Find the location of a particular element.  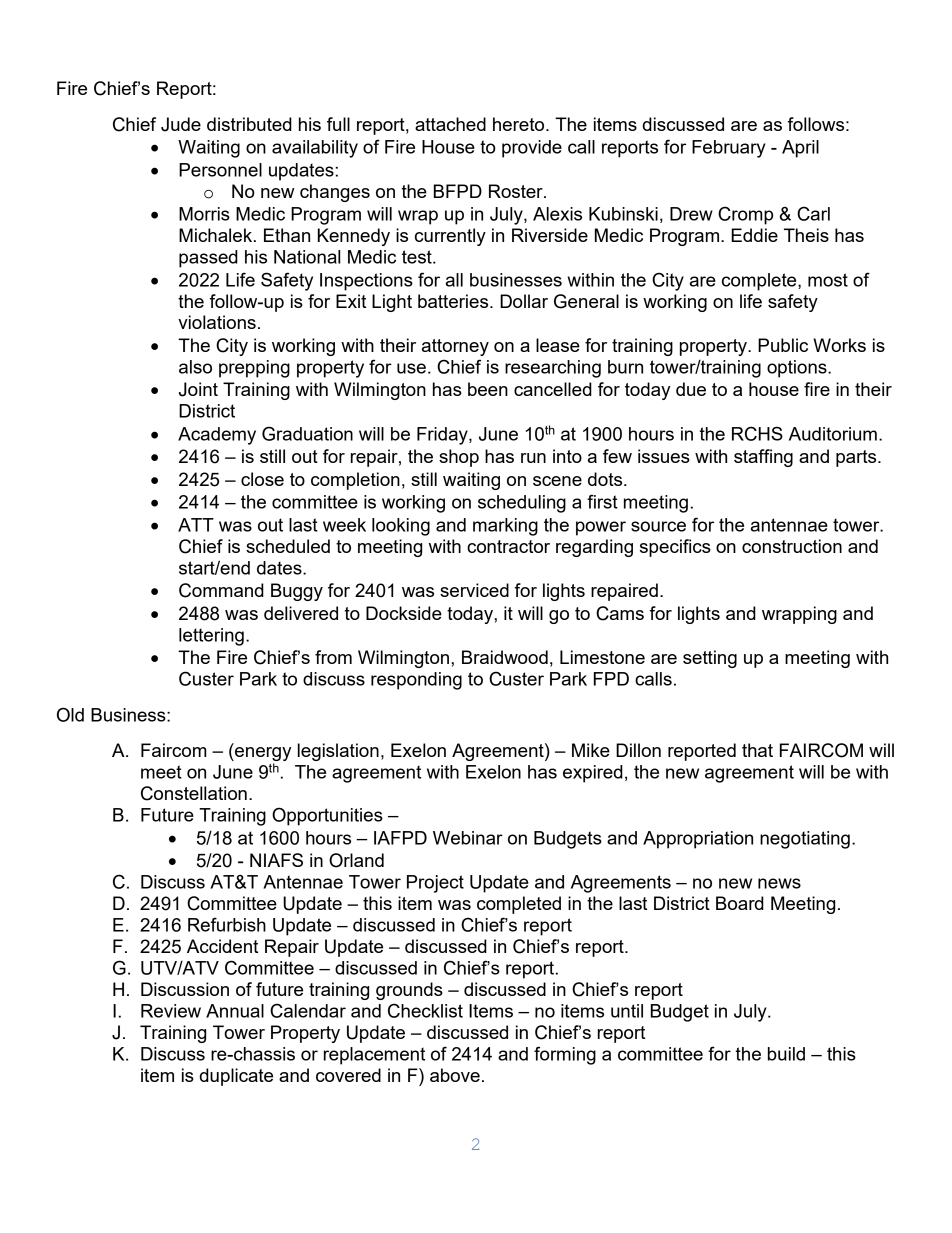

Constellation is located at coordinates (194, 793).
